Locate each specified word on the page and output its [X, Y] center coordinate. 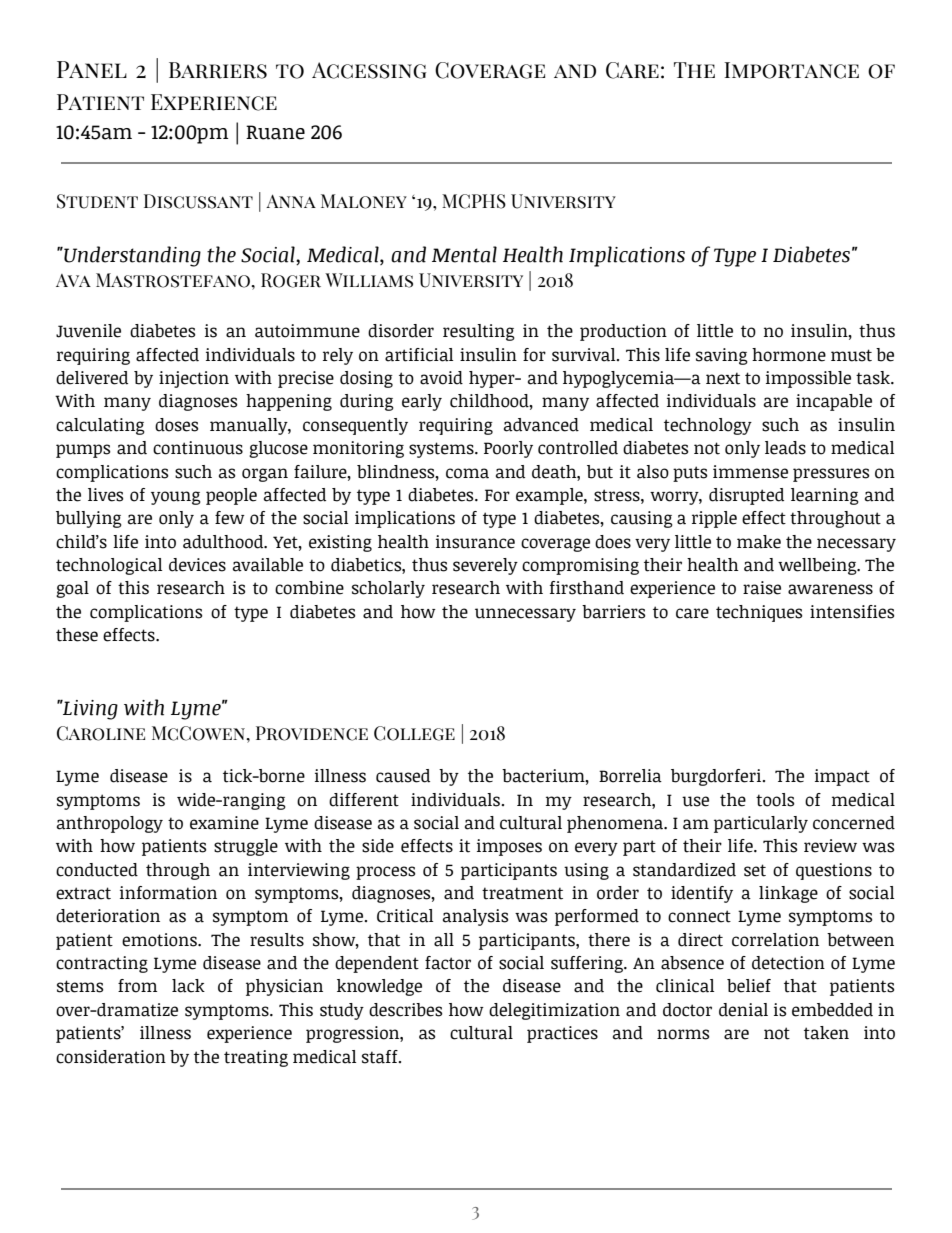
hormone [789, 355]
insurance [475, 542]
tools [775, 800]
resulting [479, 332]
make [759, 542]
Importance [791, 70]
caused [403, 776]
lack [188, 986]
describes [405, 1010]
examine [224, 823]
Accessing [369, 70]
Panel [92, 69]
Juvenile [88, 331]
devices [197, 565]
